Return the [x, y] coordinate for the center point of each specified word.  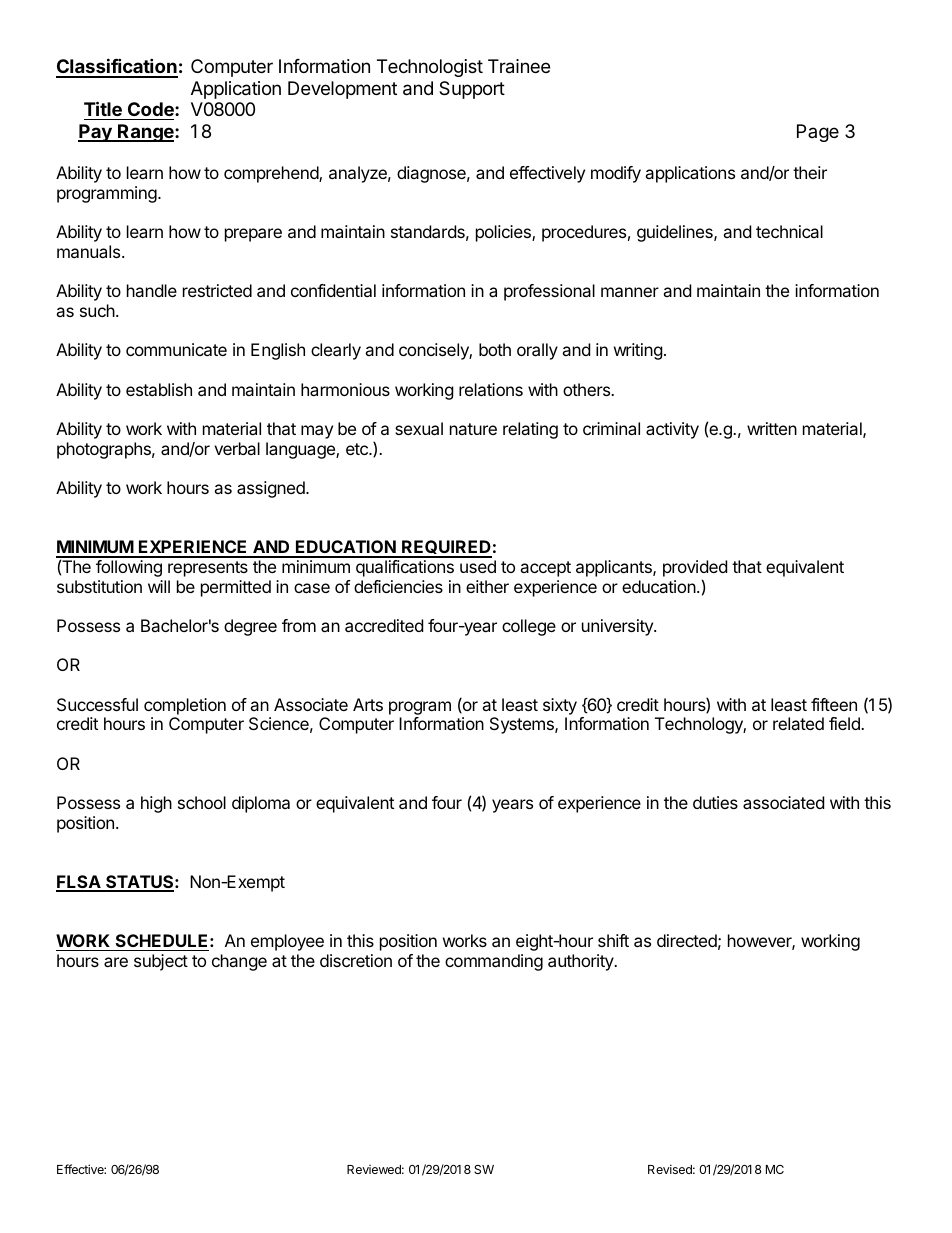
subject [161, 962]
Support [472, 90]
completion [185, 706]
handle [152, 290]
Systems [523, 725]
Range [146, 133]
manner [630, 292]
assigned [272, 489]
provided [695, 568]
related [798, 723]
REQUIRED [446, 548]
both [495, 349]
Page [818, 133]
